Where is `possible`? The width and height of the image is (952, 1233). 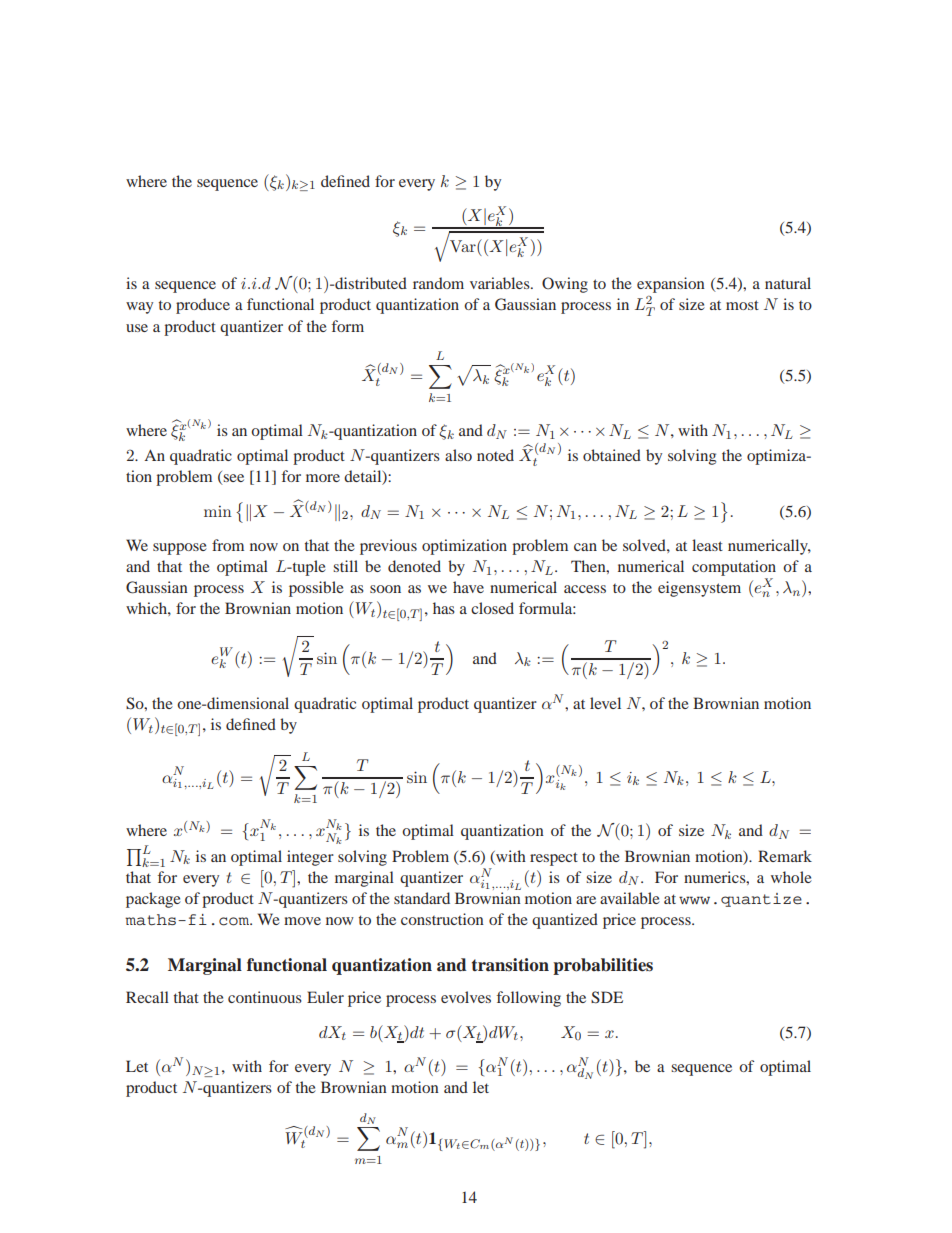 possible is located at coordinates (316, 589).
